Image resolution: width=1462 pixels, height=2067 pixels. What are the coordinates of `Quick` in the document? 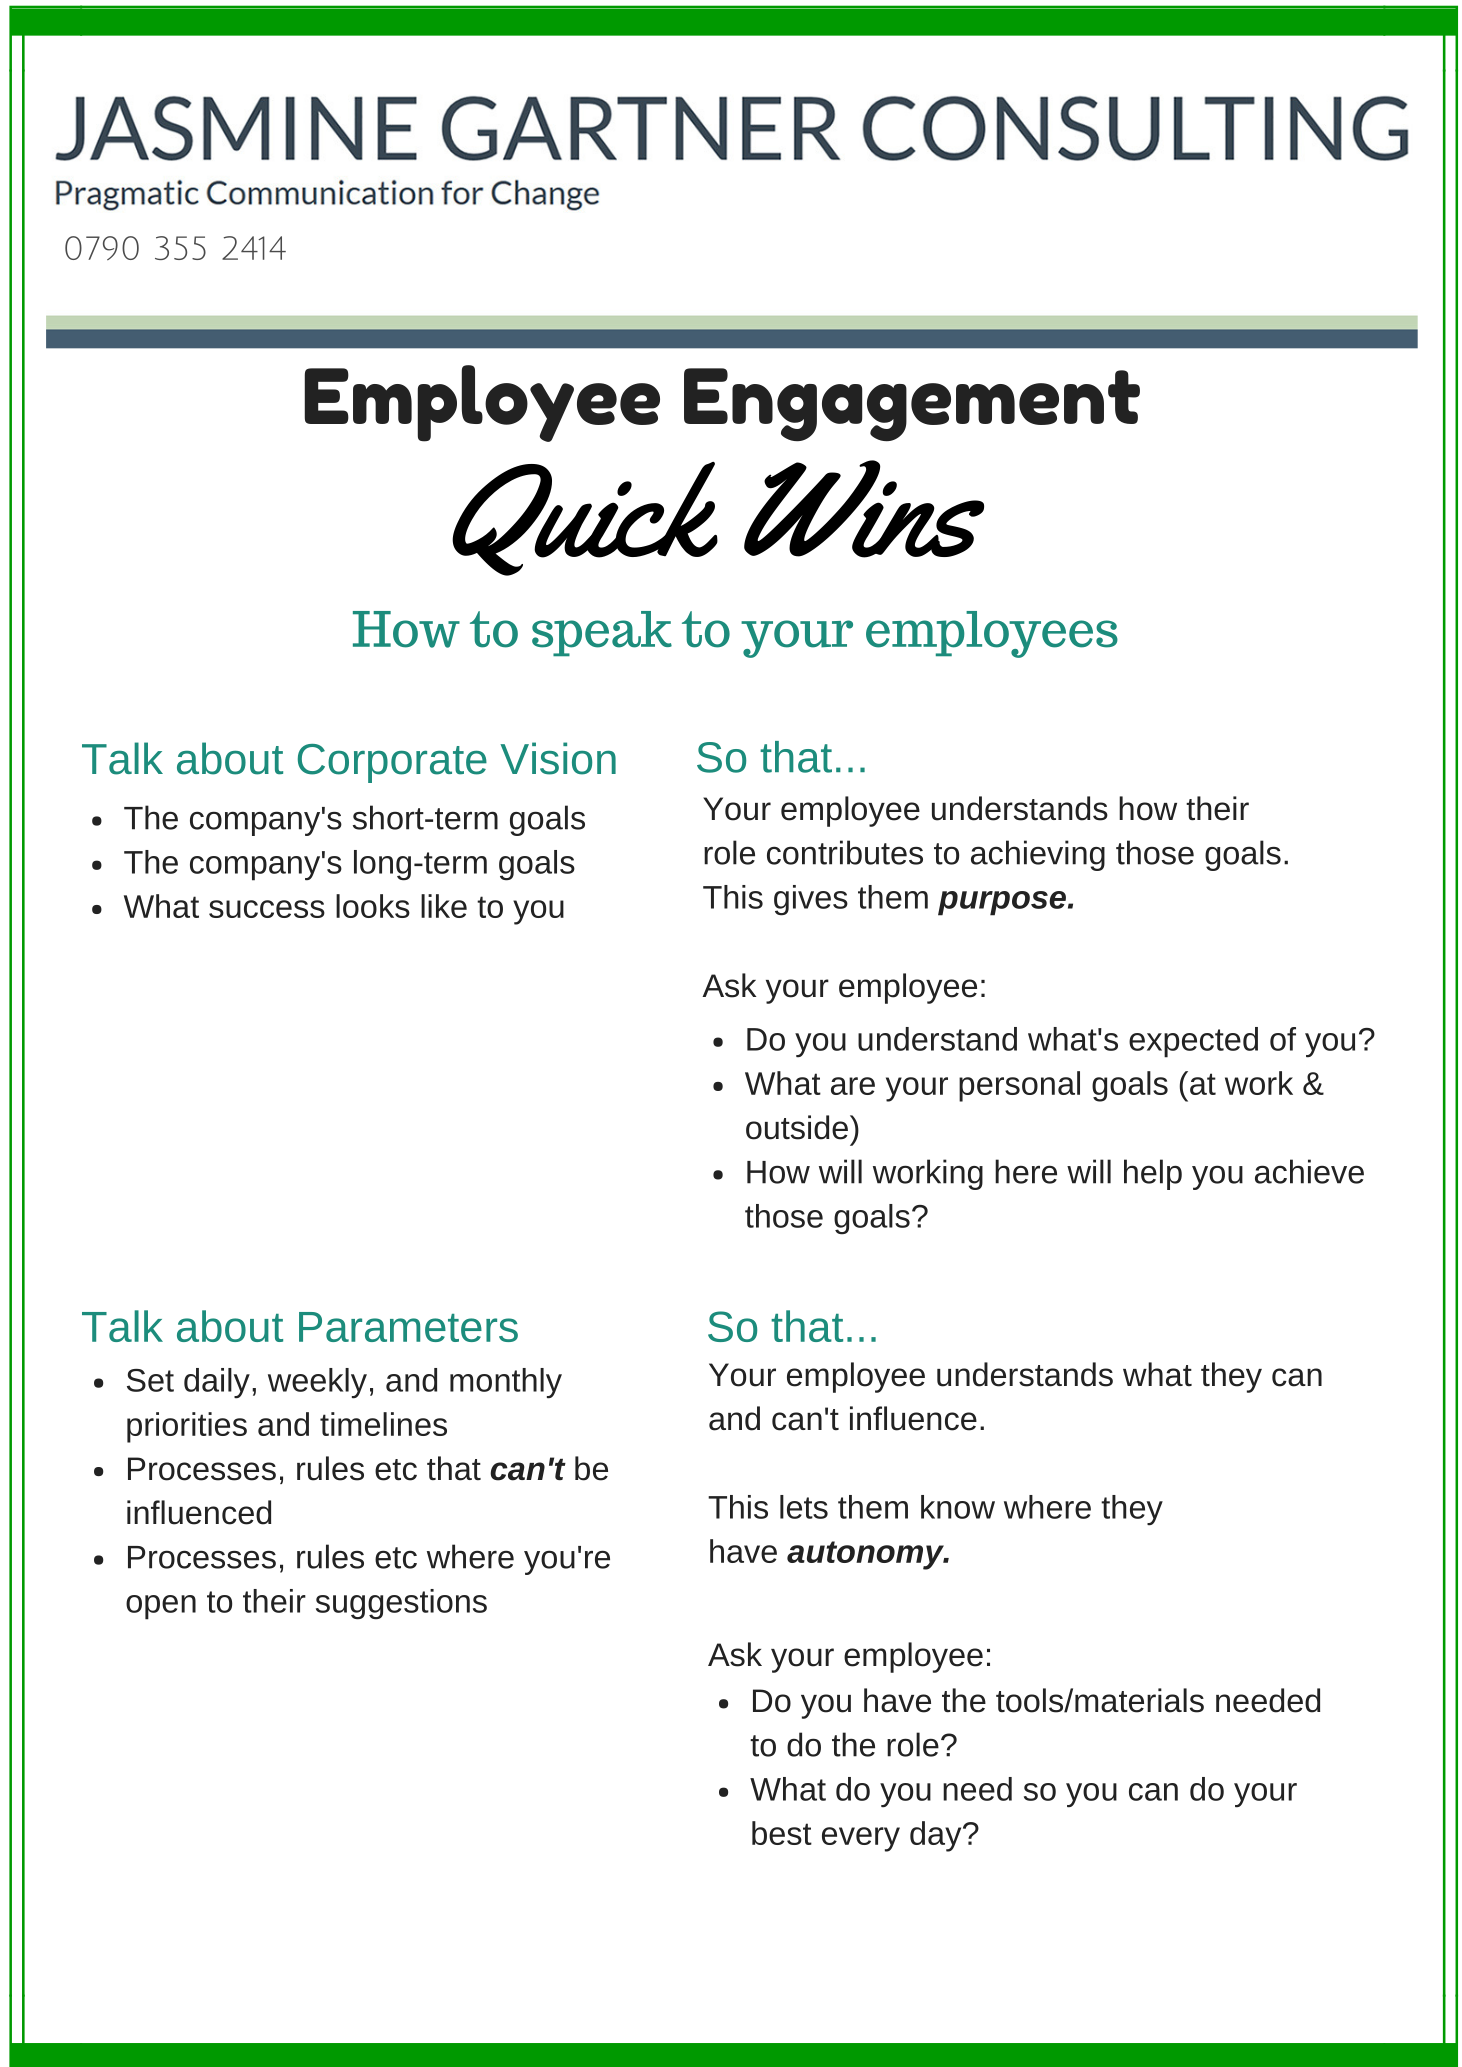 It's located at (585, 519).
